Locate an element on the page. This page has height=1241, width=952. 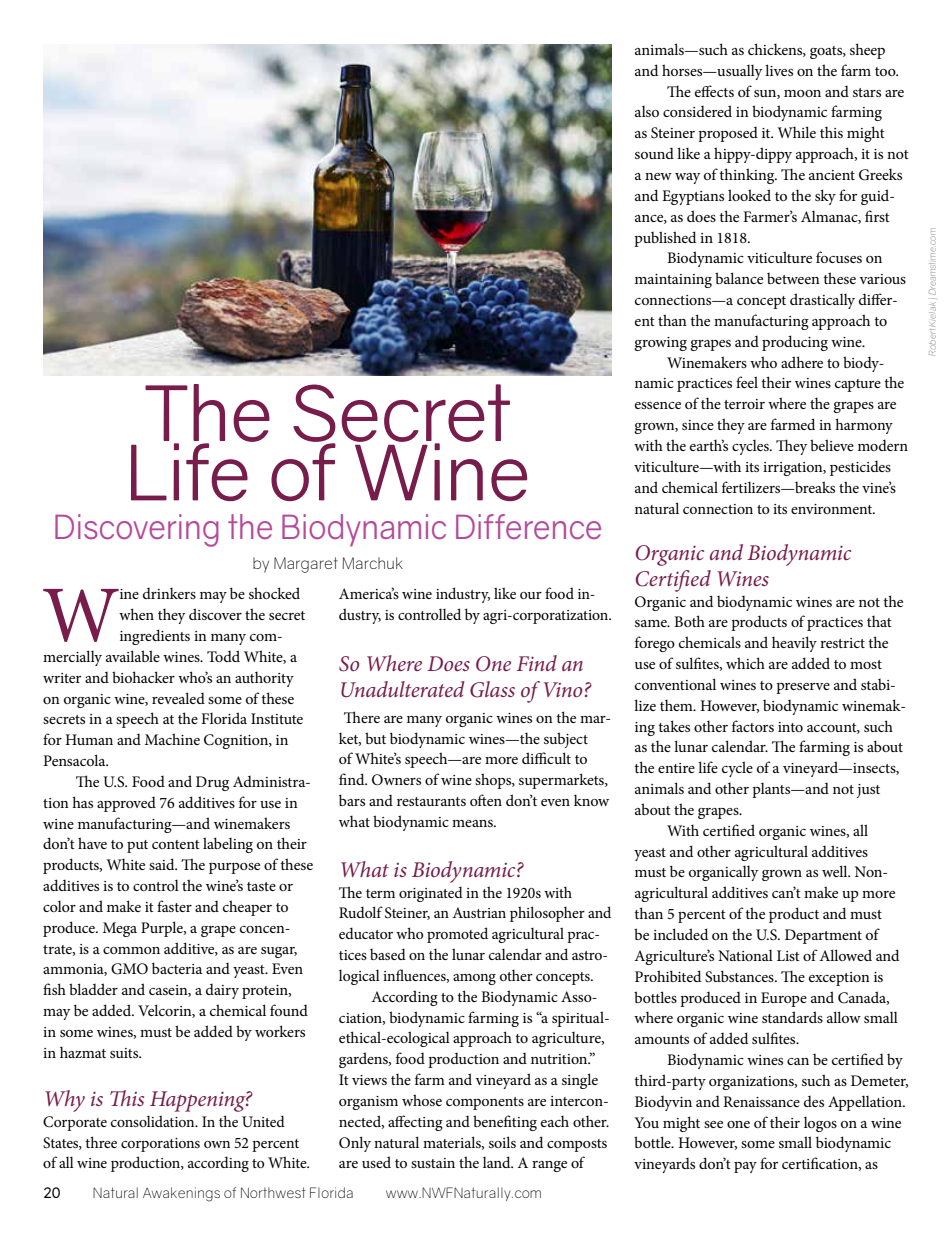
moon is located at coordinates (802, 93).
